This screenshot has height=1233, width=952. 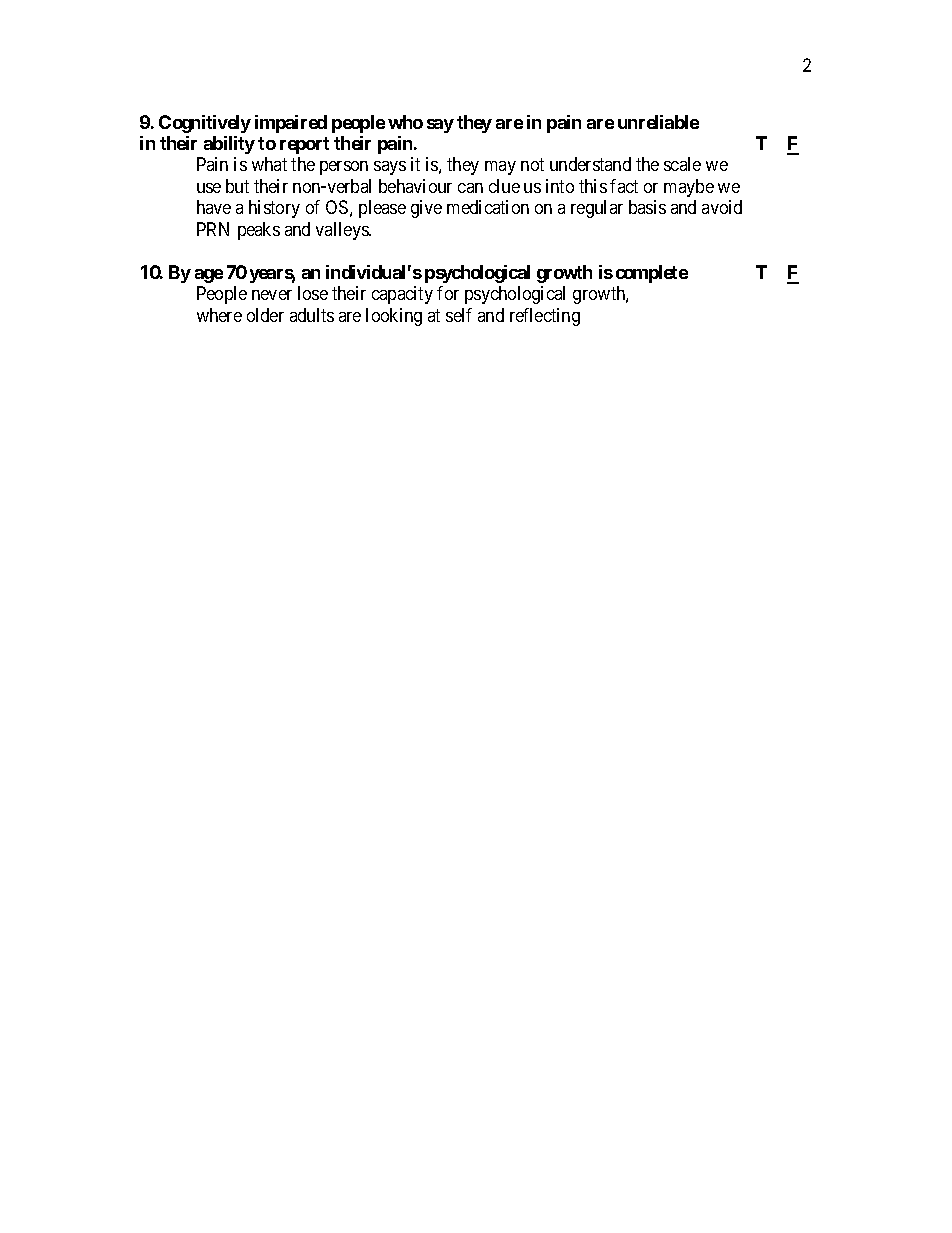 I want to click on but, so click(x=237, y=186).
